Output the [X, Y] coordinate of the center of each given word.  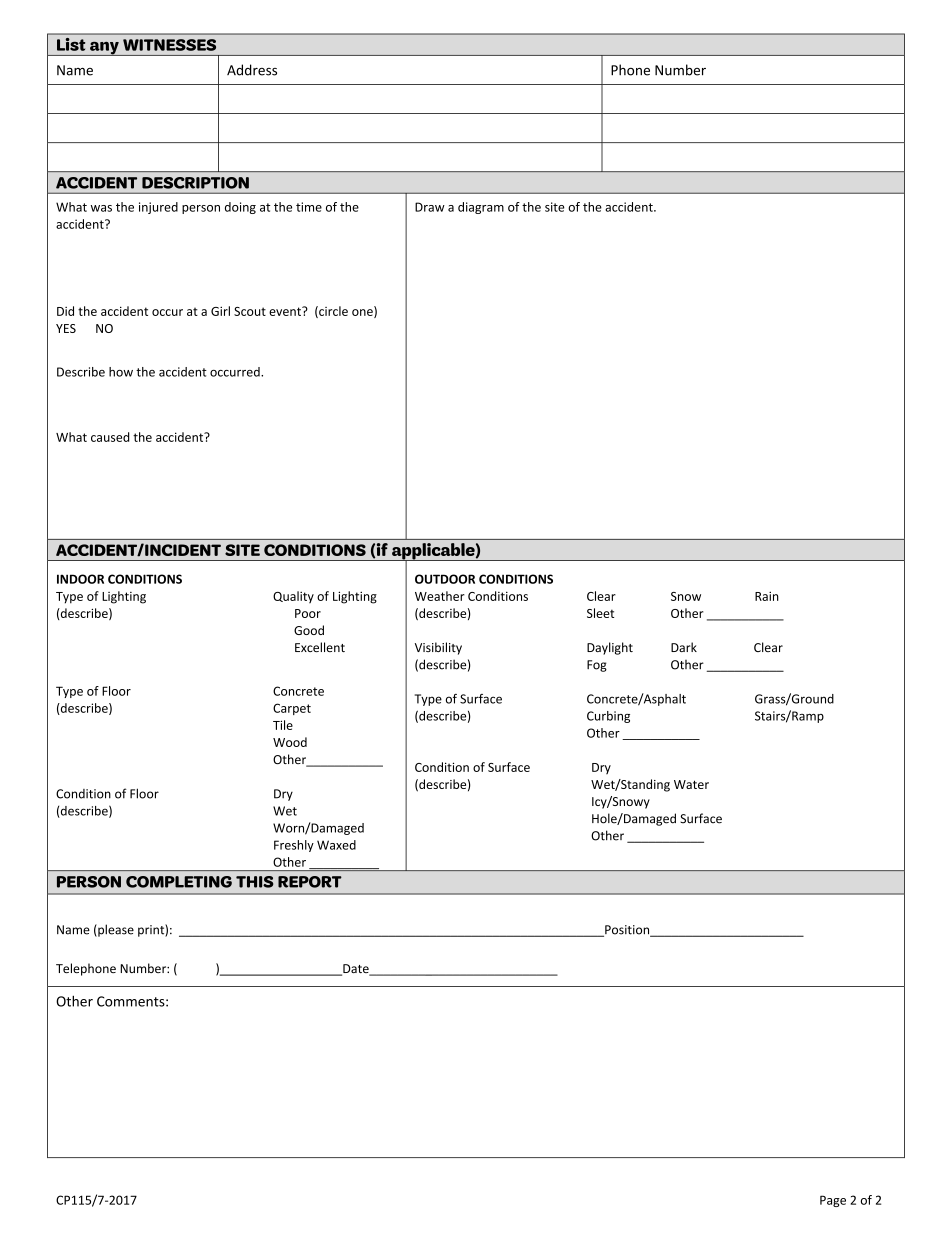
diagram [481, 208]
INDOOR [80, 579]
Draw [430, 207]
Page [833, 1201]
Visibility [438, 648]
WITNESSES [169, 45]
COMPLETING [179, 882]
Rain [767, 596]
